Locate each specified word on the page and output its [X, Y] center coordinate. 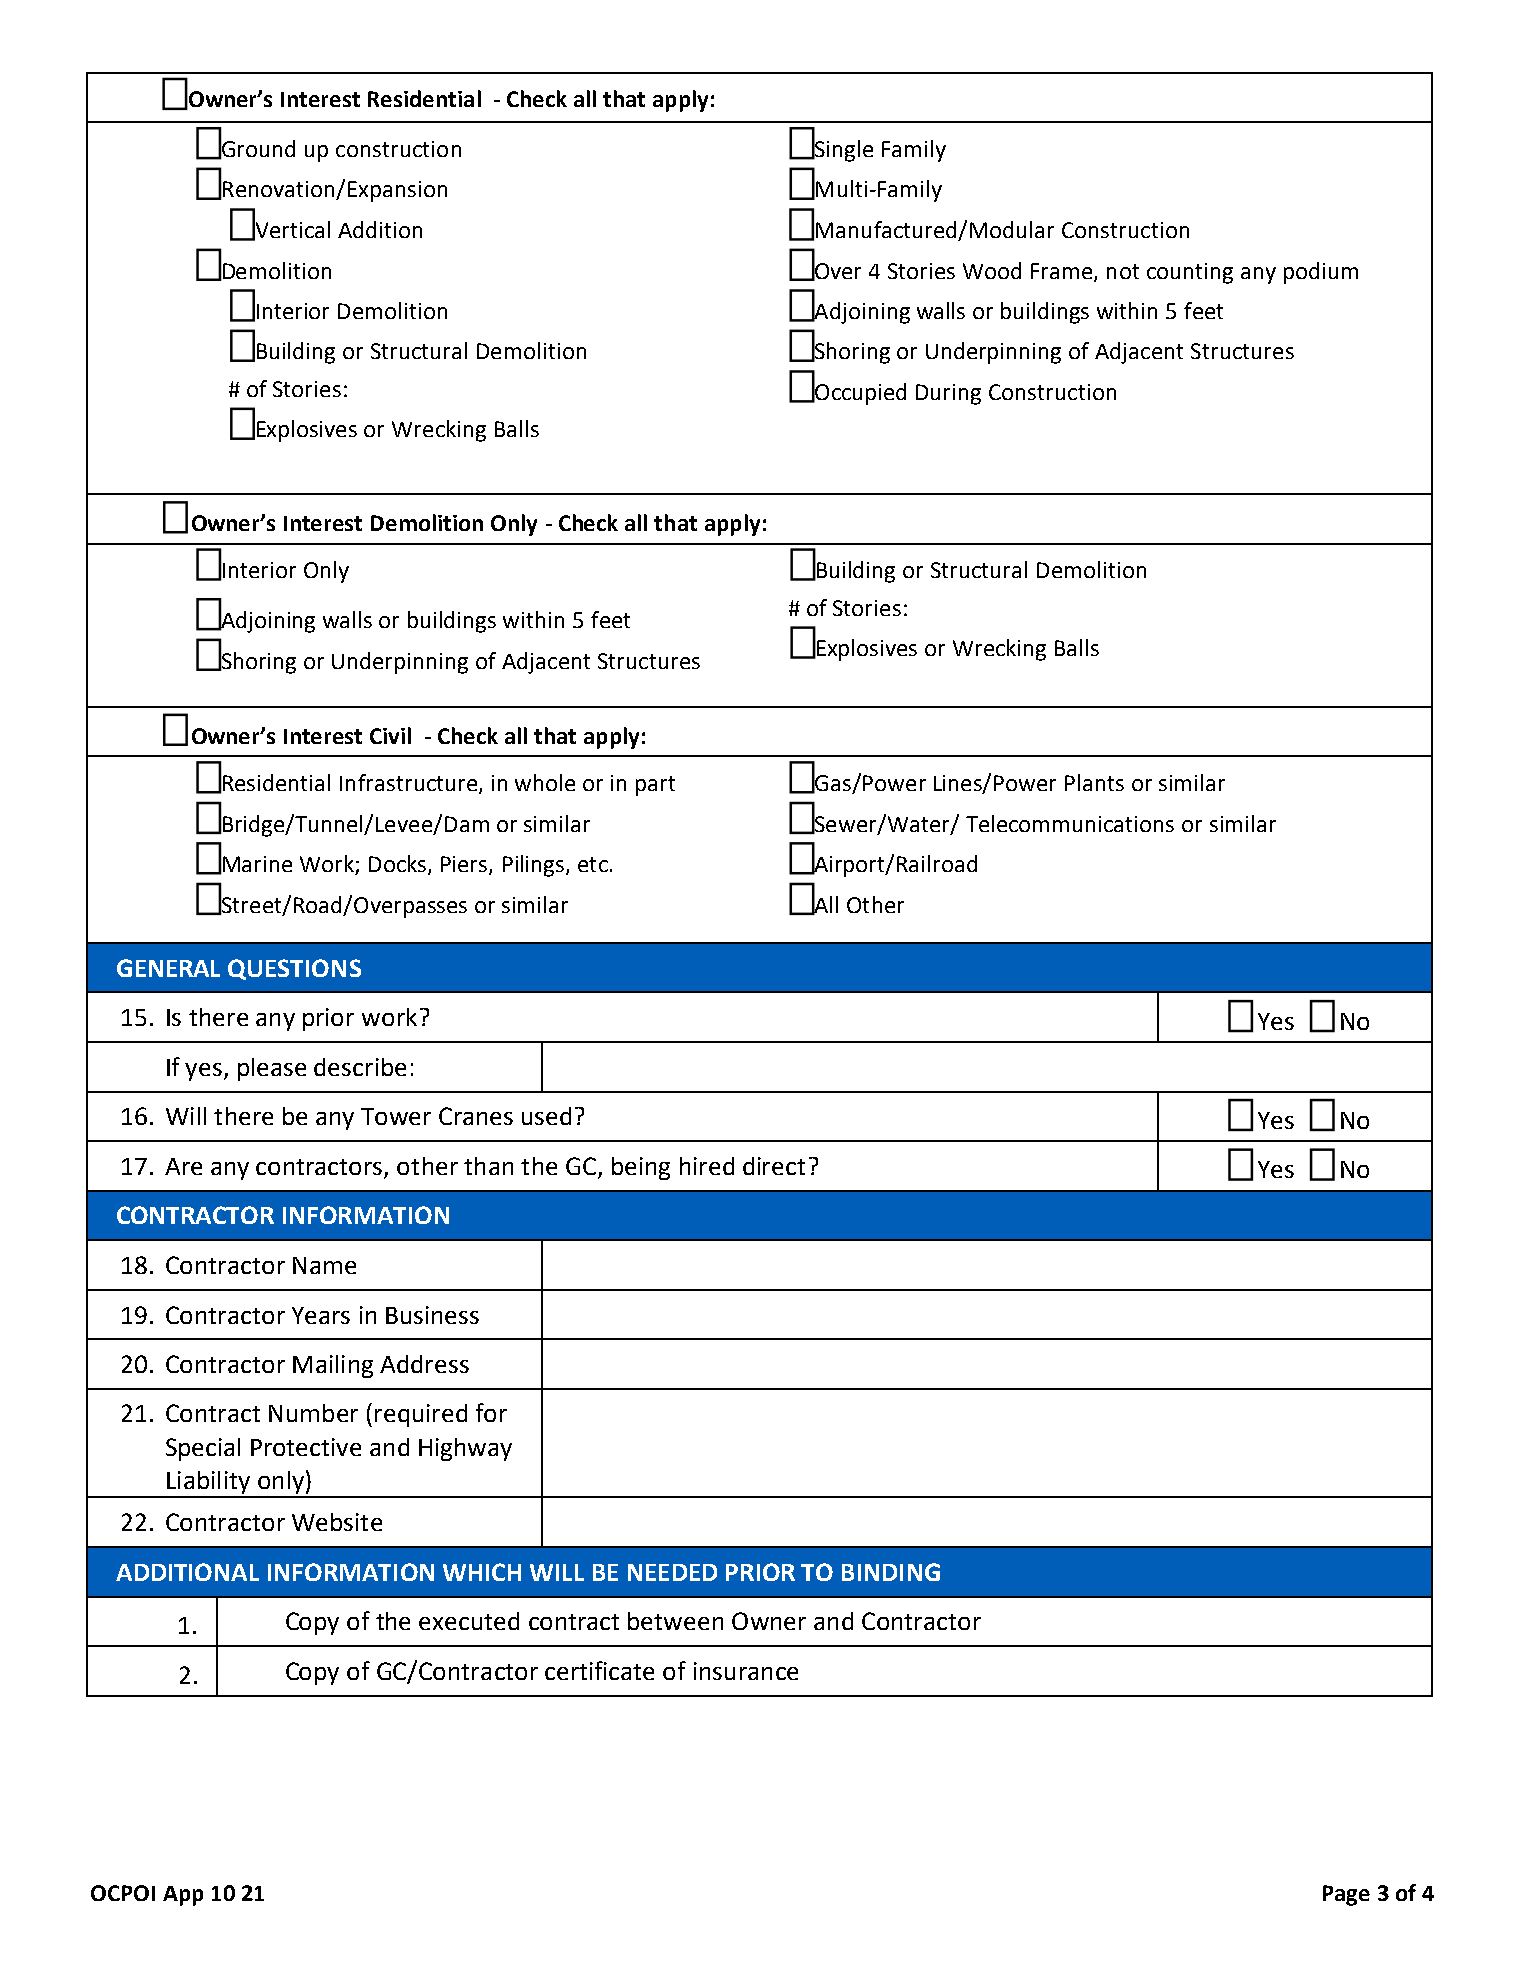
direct [774, 1166]
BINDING [891, 1572]
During [948, 394]
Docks [399, 865]
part [655, 786]
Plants [1094, 782]
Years [321, 1315]
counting [1190, 273]
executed [469, 1621]
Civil [390, 735]
